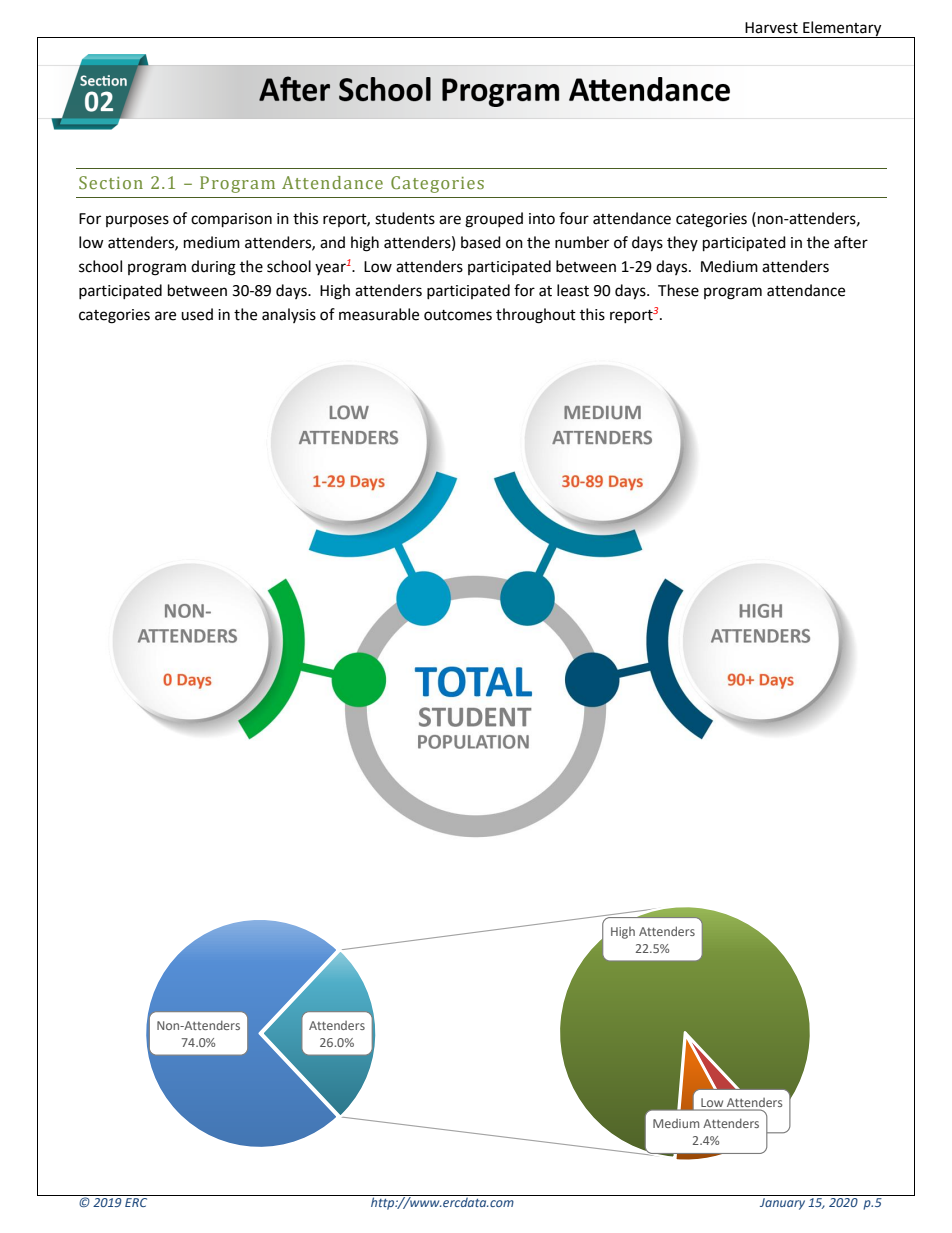 This image has width=952, height=1233. Describe the element at coordinates (197, 314) in the image. I see `used` at that location.
